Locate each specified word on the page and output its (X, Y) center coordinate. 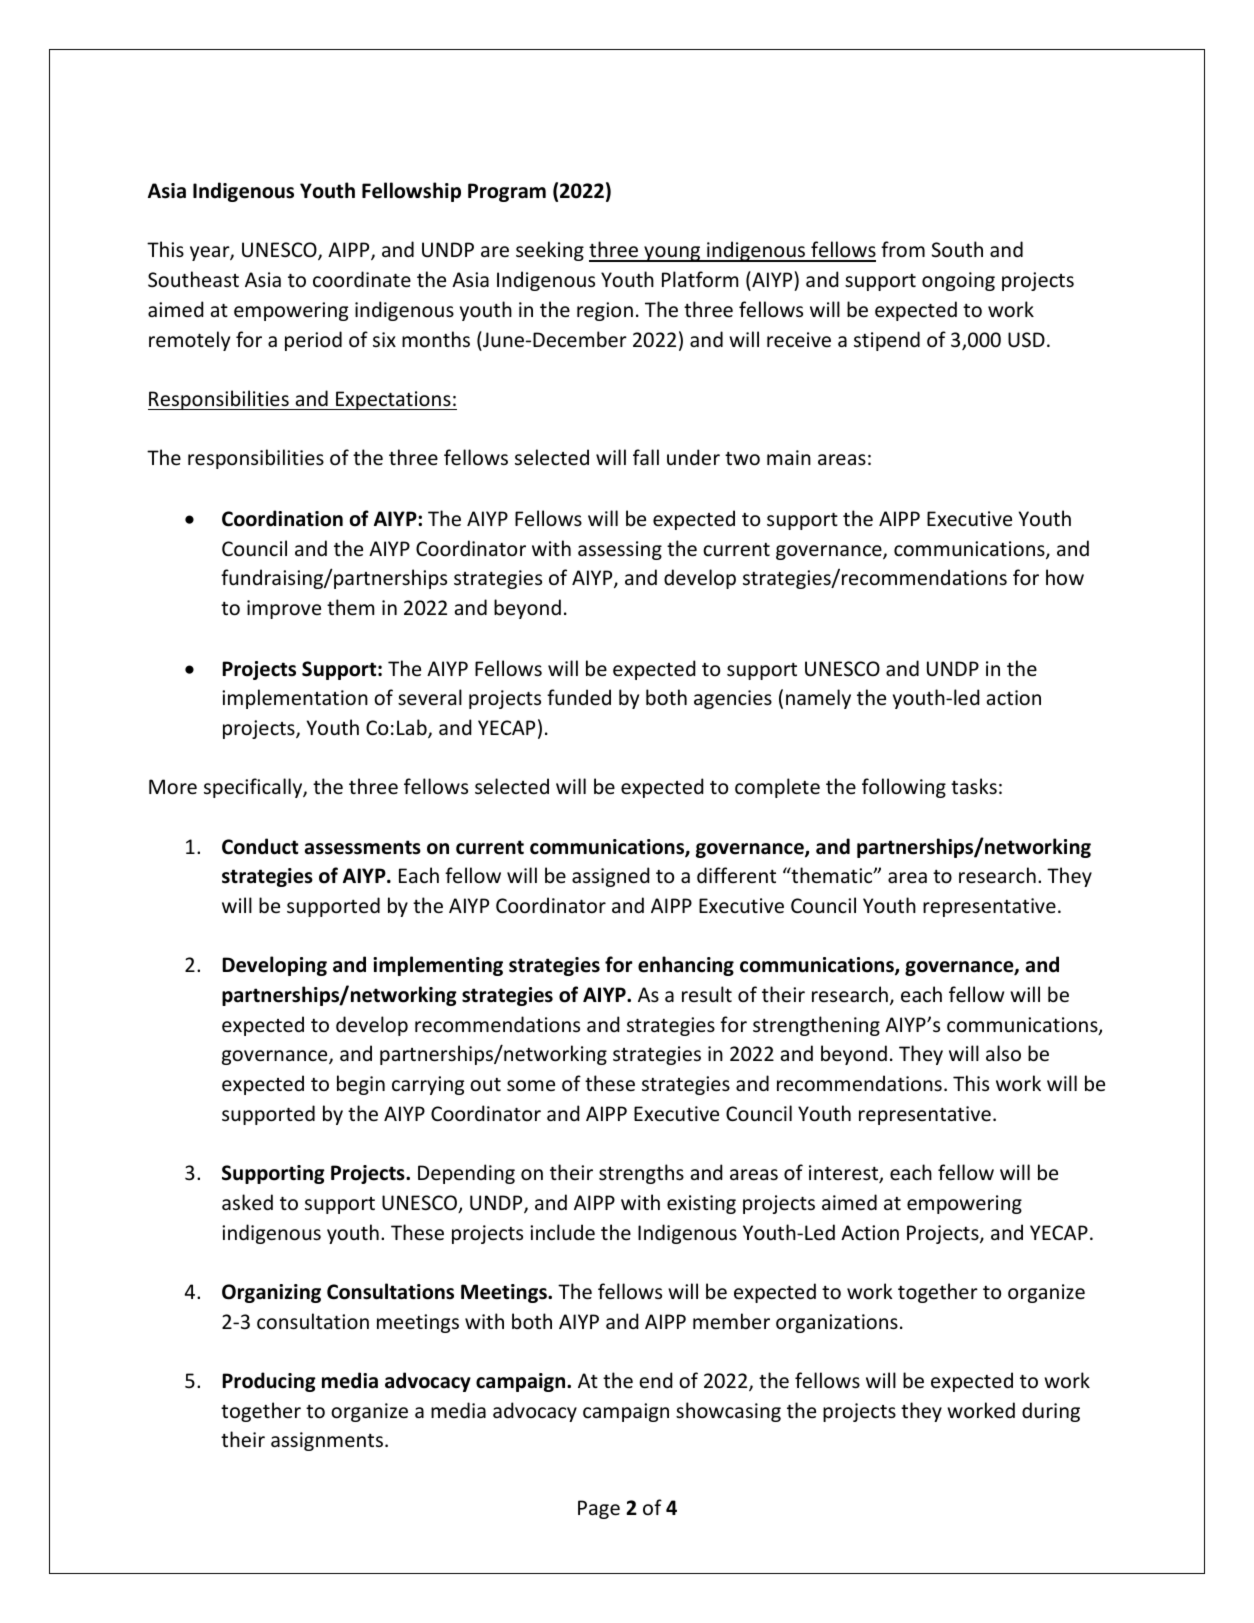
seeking (550, 251)
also (1003, 1053)
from (903, 249)
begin (361, 1085)
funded (579, 697)
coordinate (362, 279)
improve (284, 609)
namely (818, 699)
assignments (327, 1441)
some (531, 1086)
